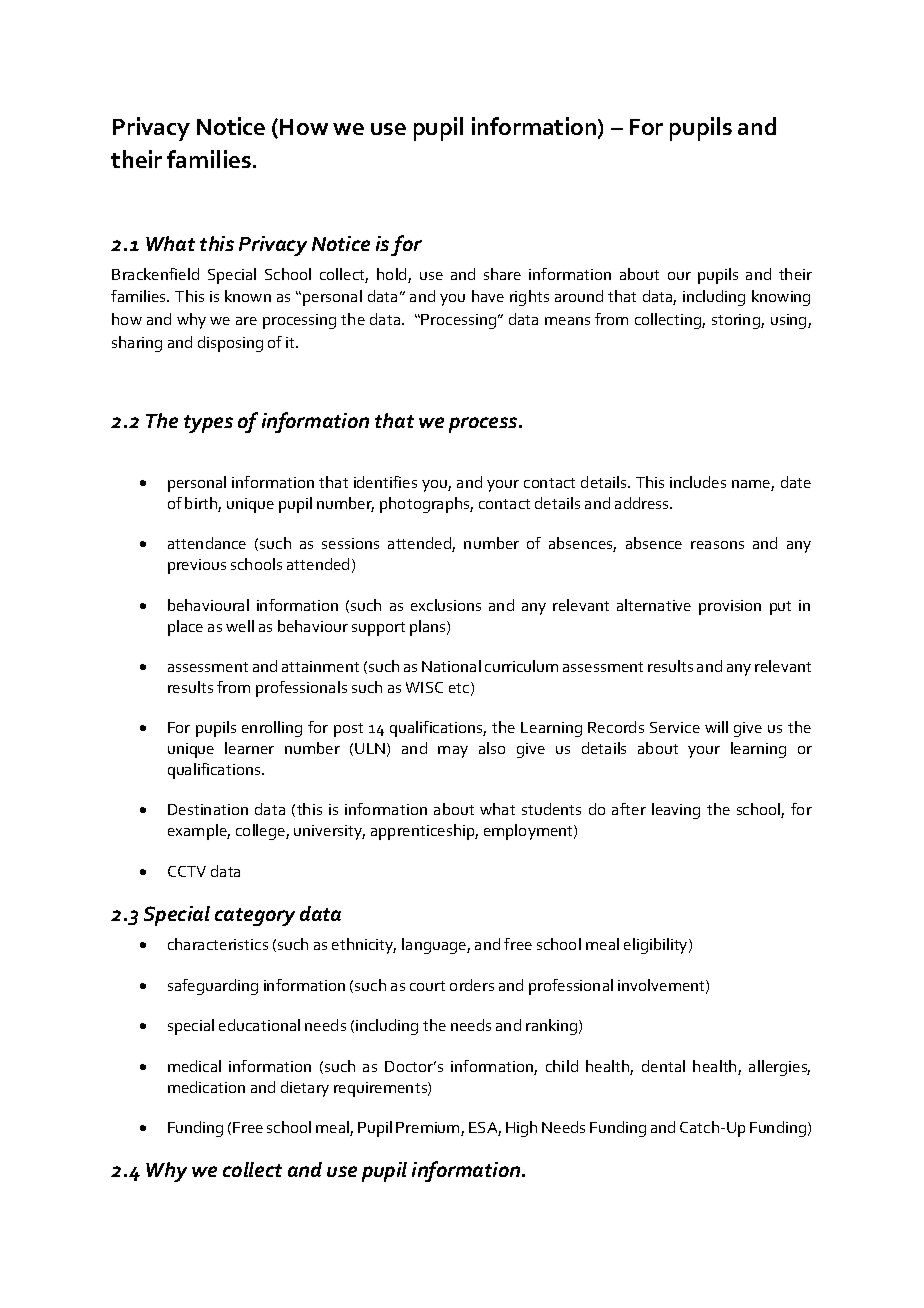  What do you see at coordinates (272, 729) in the screenshot?
I see `enrolling` at bounding box center [272, 729].
